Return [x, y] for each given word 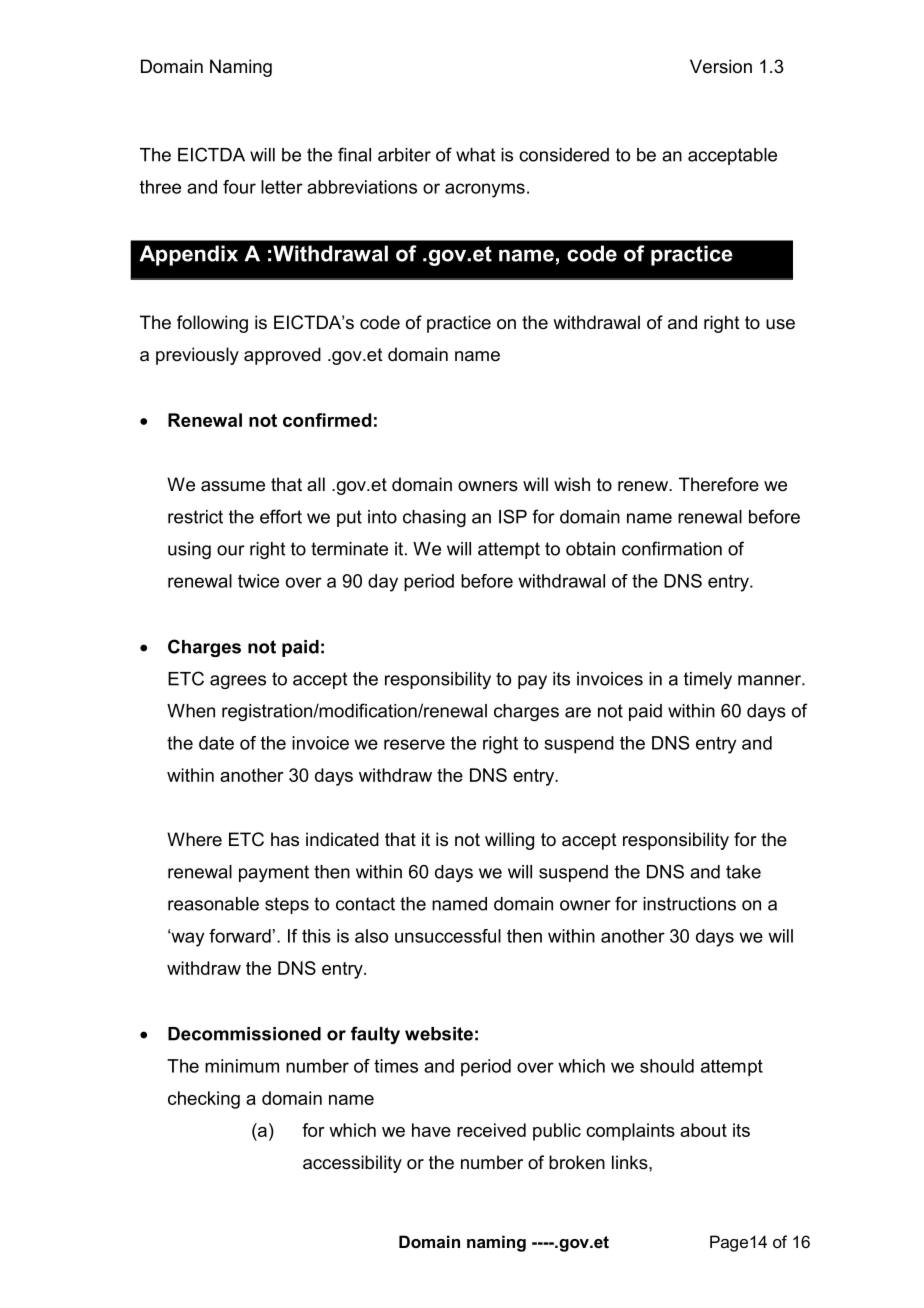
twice [258, 581]
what [475, 155]
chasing [434, 518]
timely [708, 680]
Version [721, 66]
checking [204, 1100]
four [239, 187]
